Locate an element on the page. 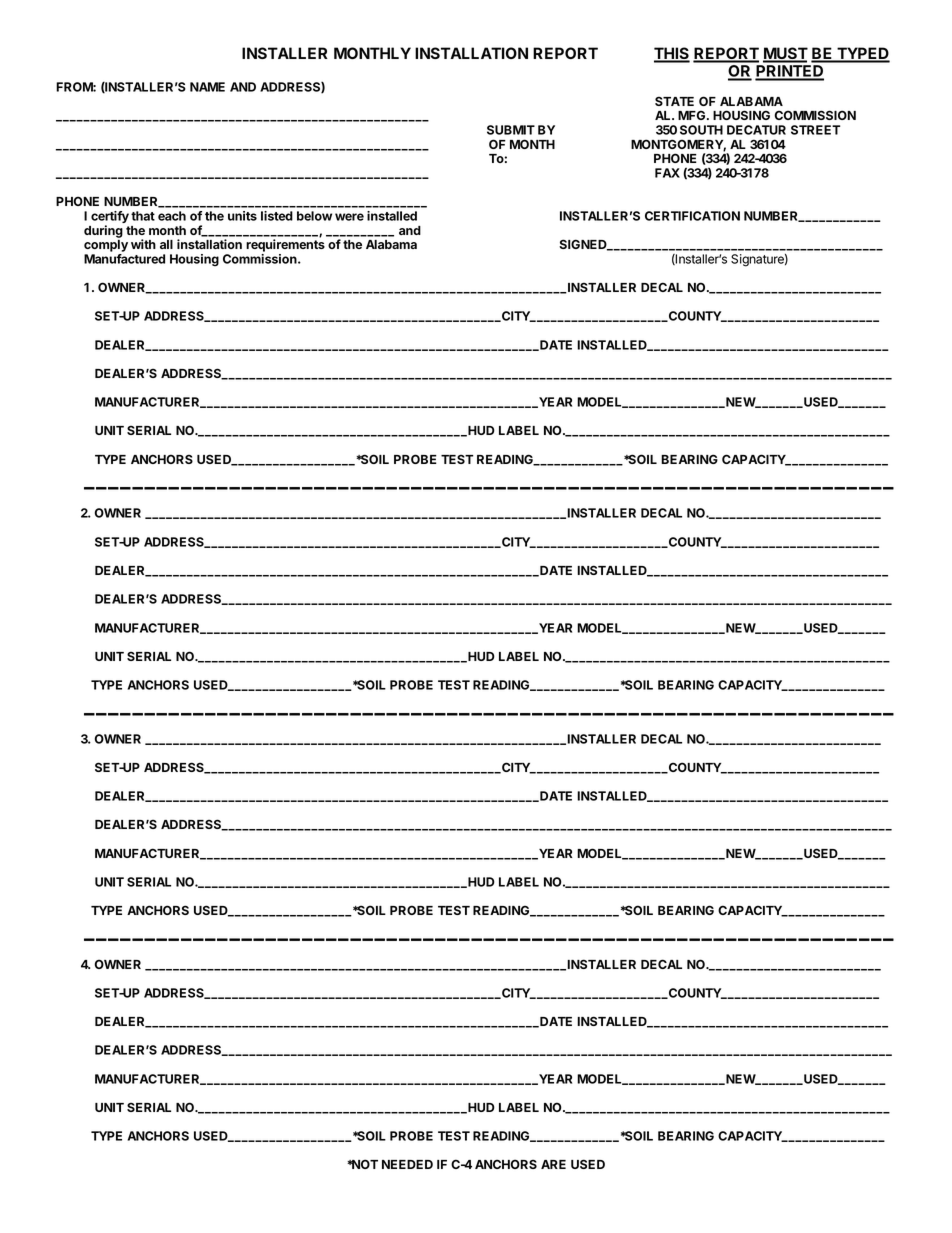  requirements is located at coordinates (285, 245).
